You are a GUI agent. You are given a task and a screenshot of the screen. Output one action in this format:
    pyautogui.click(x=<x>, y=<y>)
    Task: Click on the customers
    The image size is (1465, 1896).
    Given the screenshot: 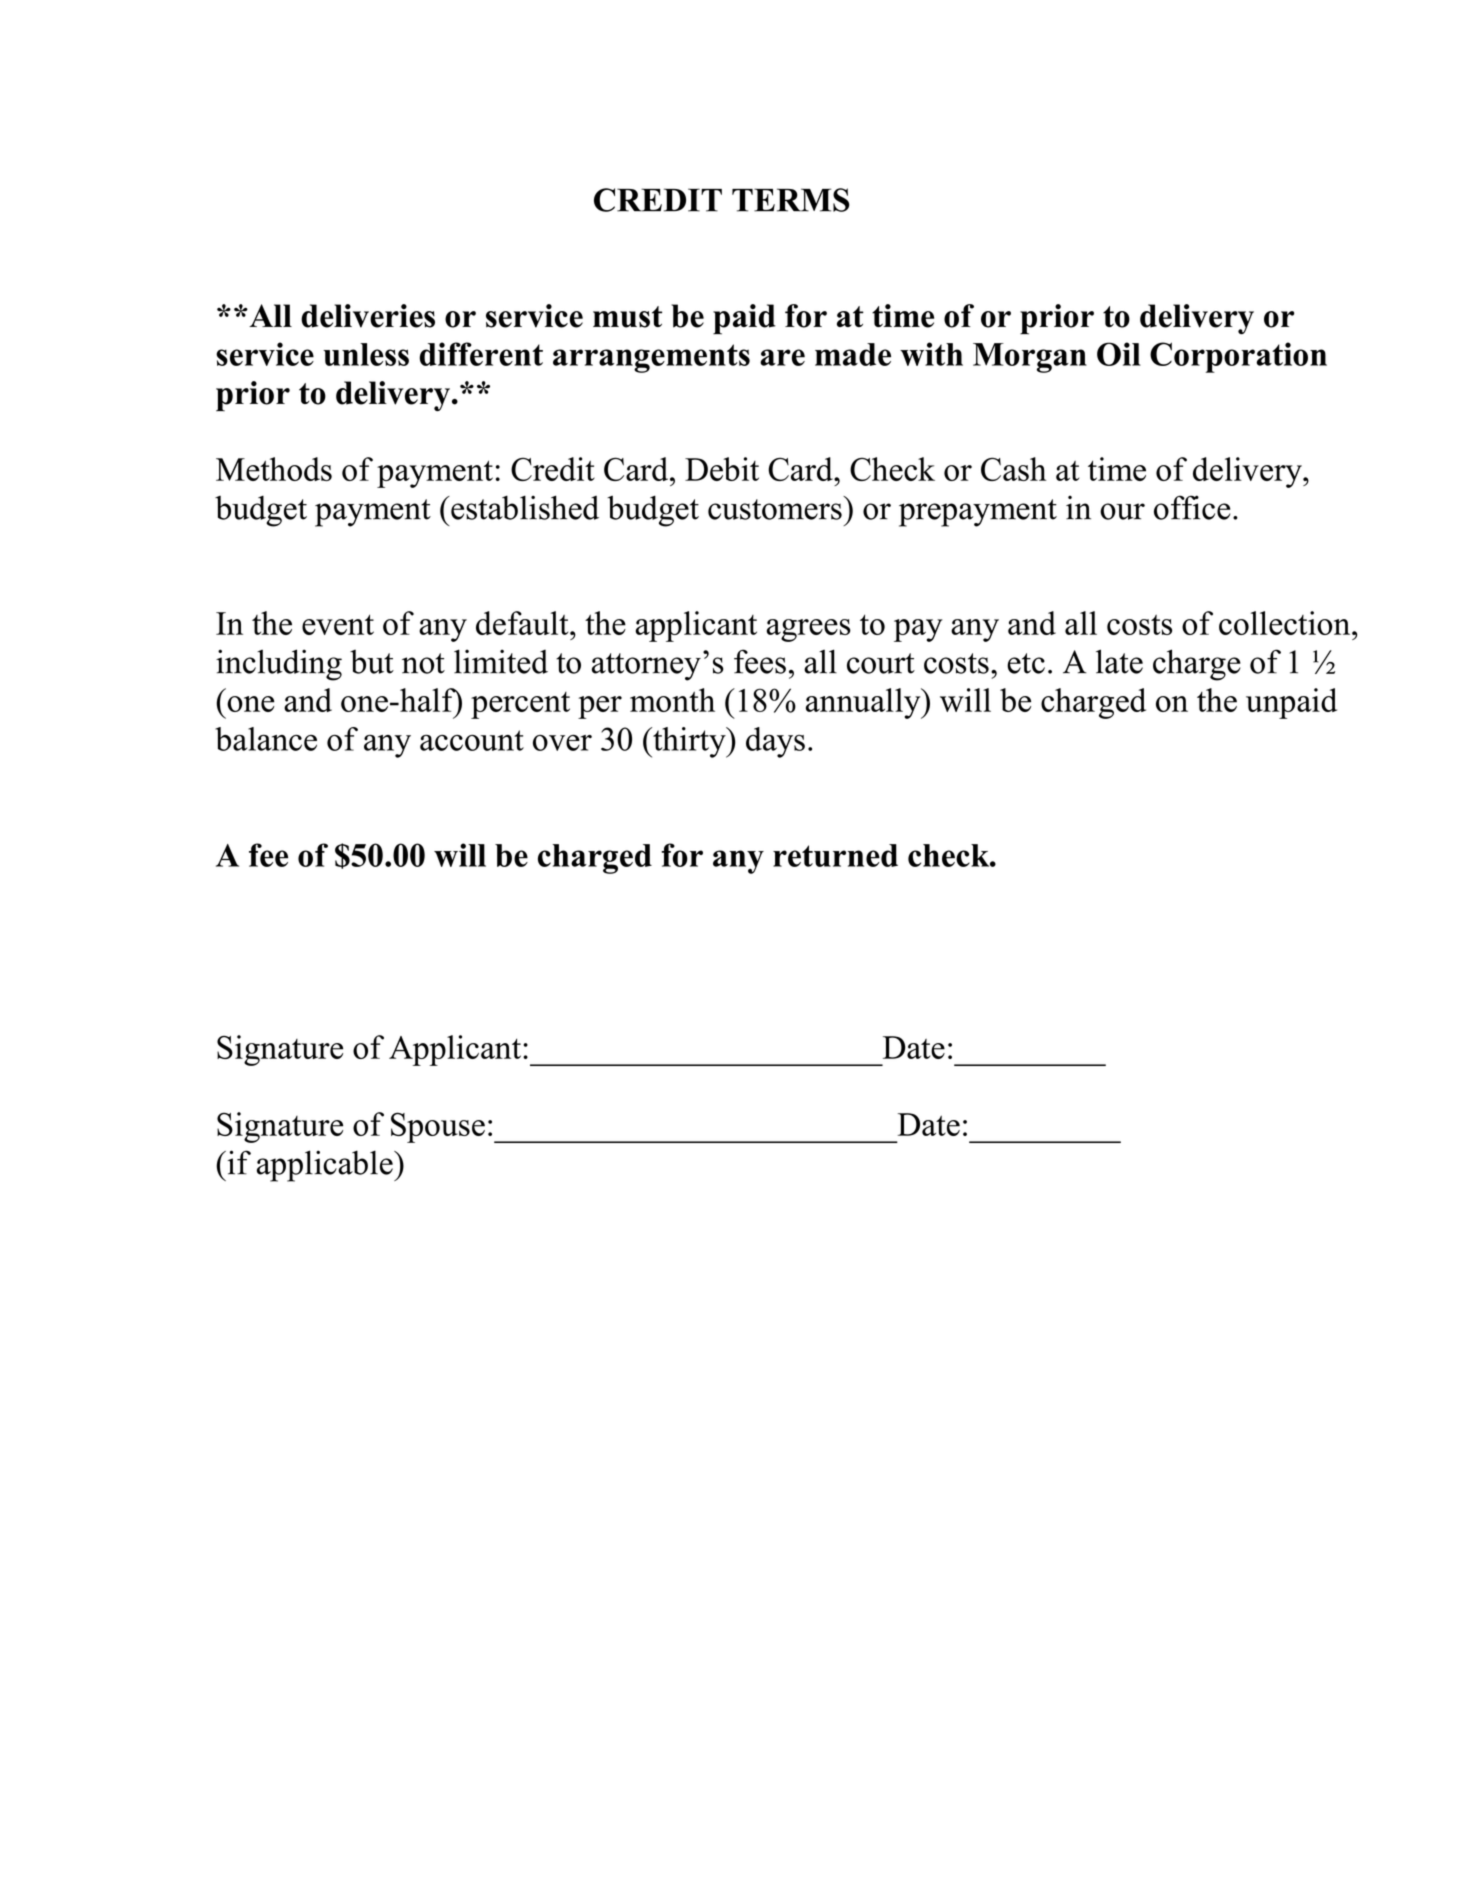 What is the action you would take?
    pyautogui.click(x=775, y=509)
